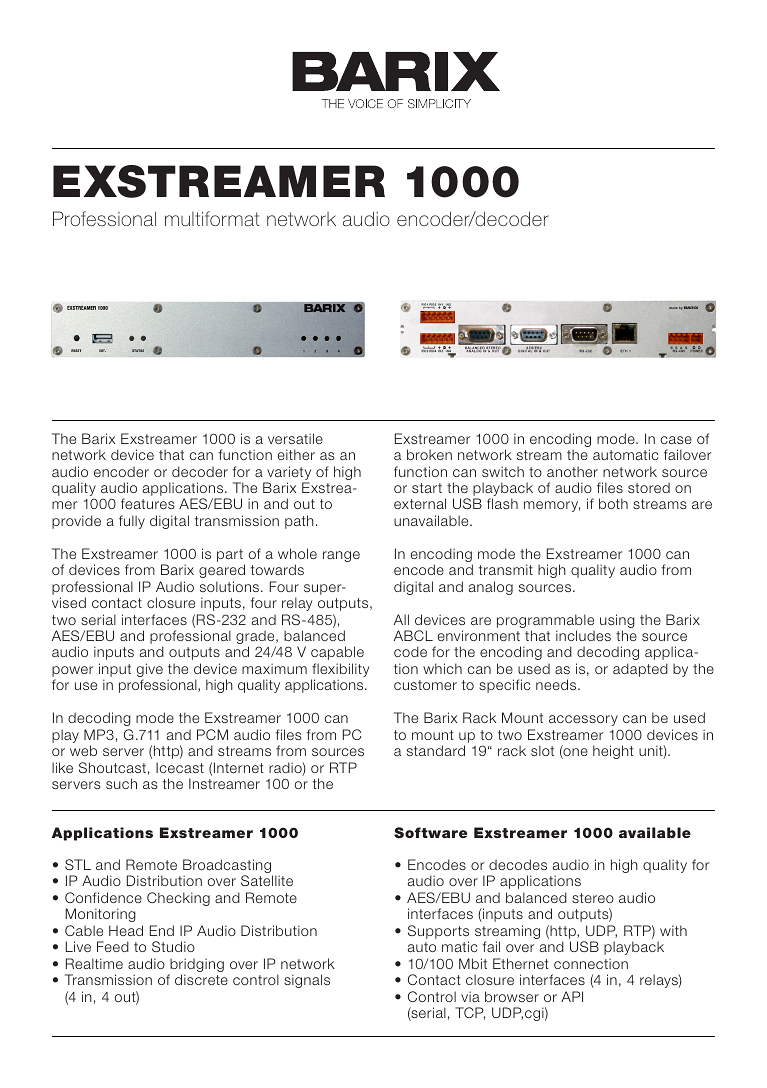 The width and height of the screenshot is (767, 1088). What do you see at coordinates (429, 454) in the screenshot?
I see `broken` at bounding box center [429, 454].
